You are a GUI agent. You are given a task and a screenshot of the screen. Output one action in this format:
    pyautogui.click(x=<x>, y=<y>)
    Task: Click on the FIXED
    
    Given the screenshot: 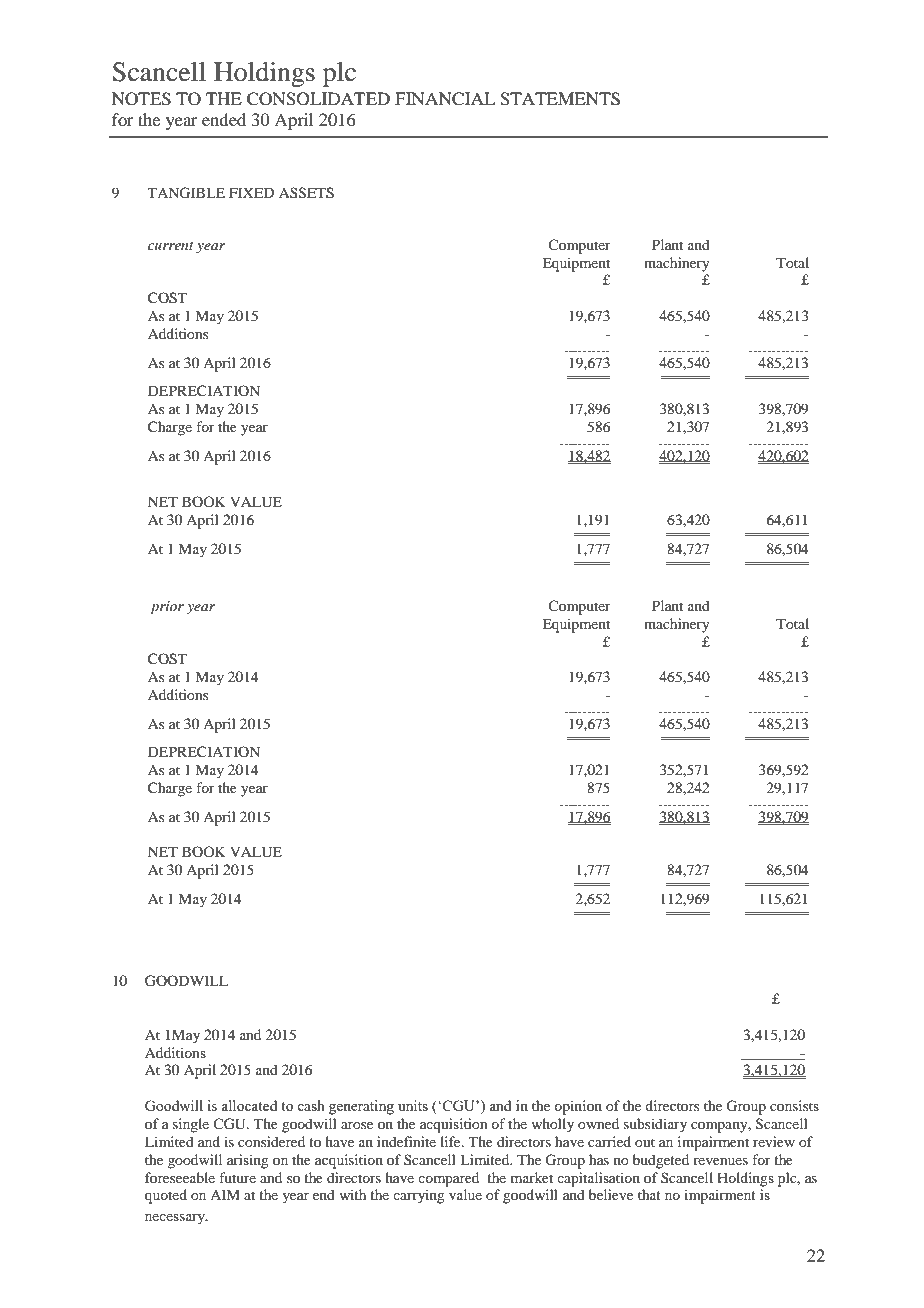 What is the action you would take?
    pyautogui.click(x=251, y=192)
